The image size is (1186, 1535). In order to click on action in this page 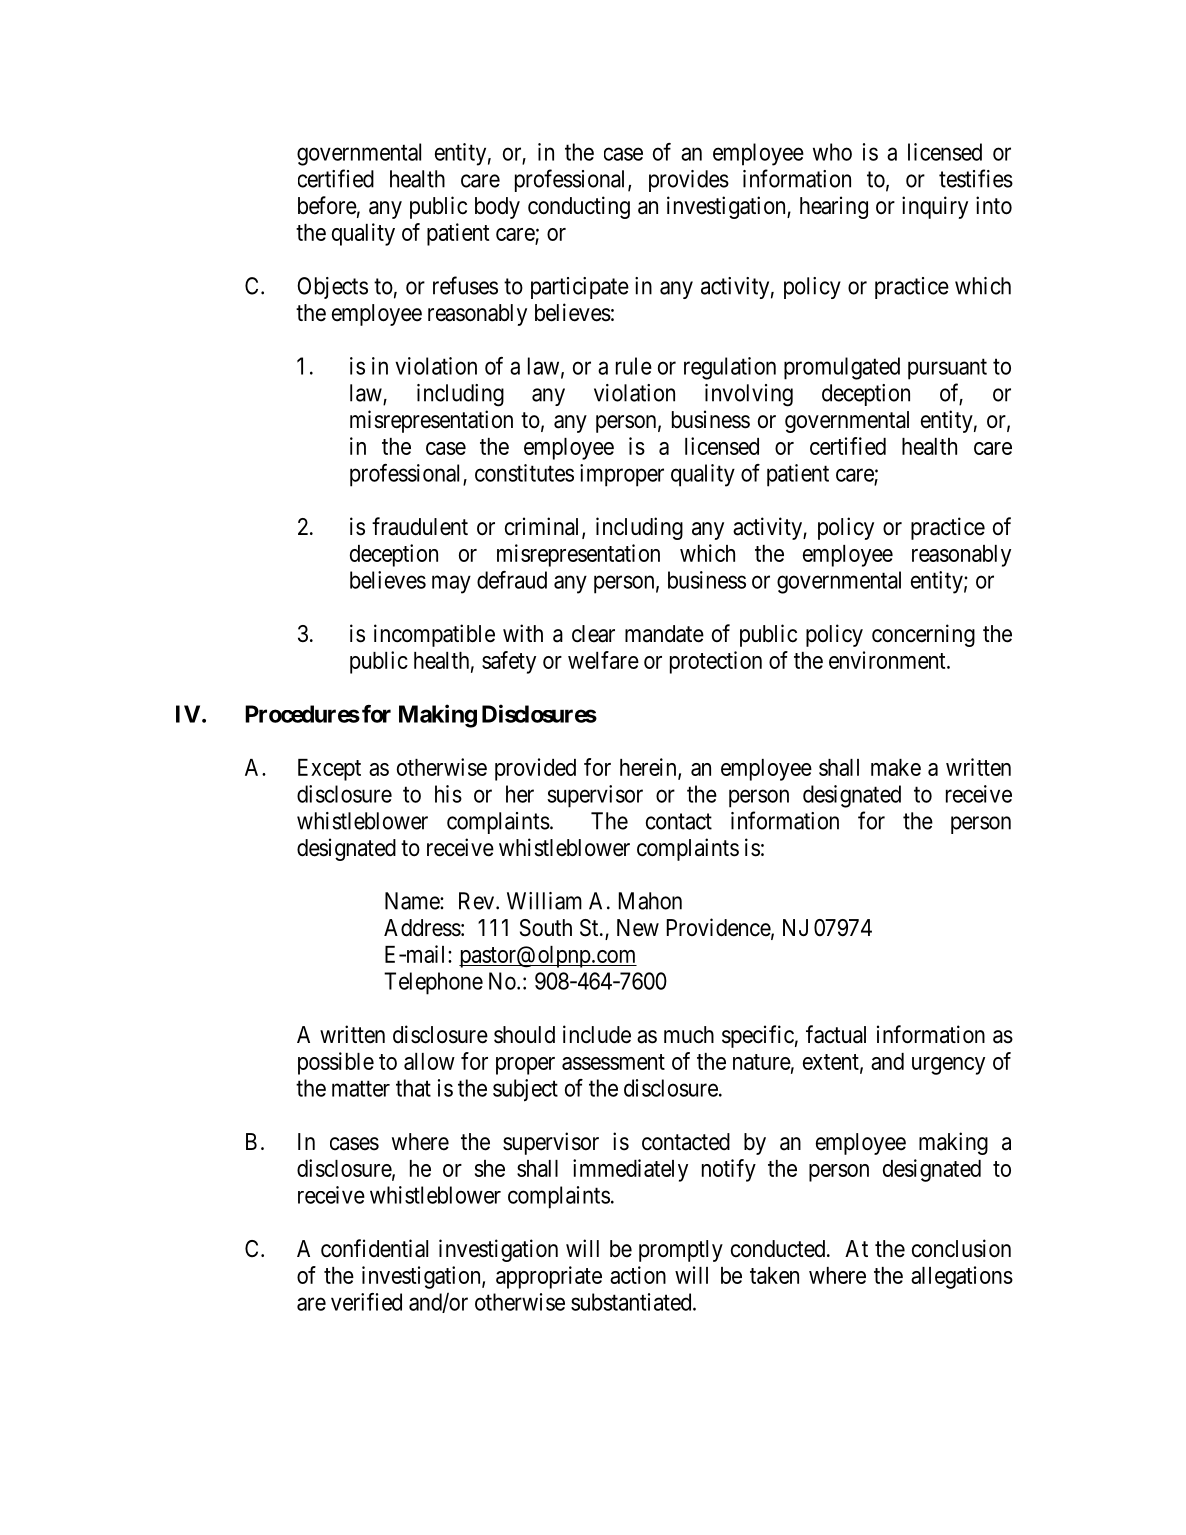, I will do `click(638, 1275)`.
